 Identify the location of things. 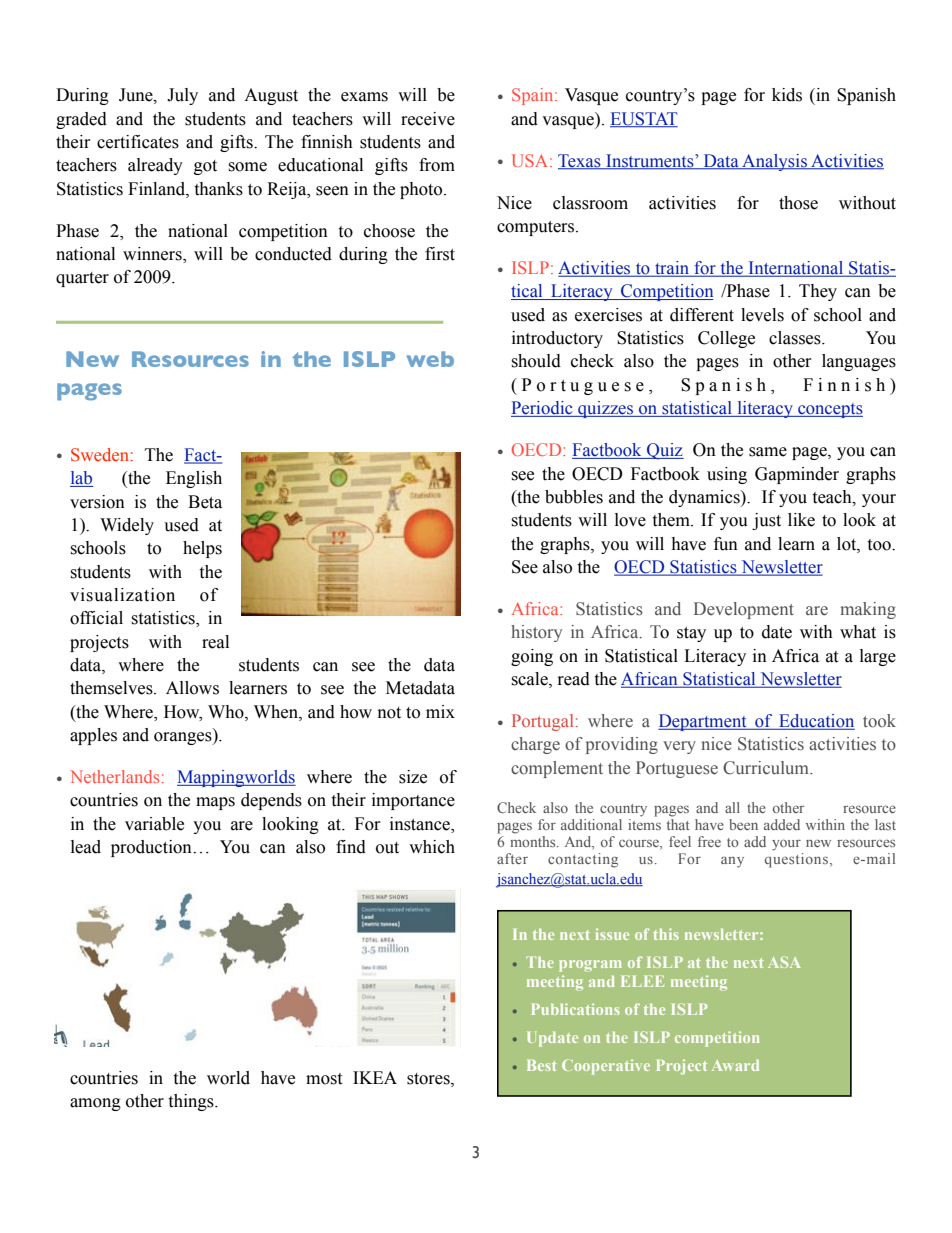
(192, 1102).
